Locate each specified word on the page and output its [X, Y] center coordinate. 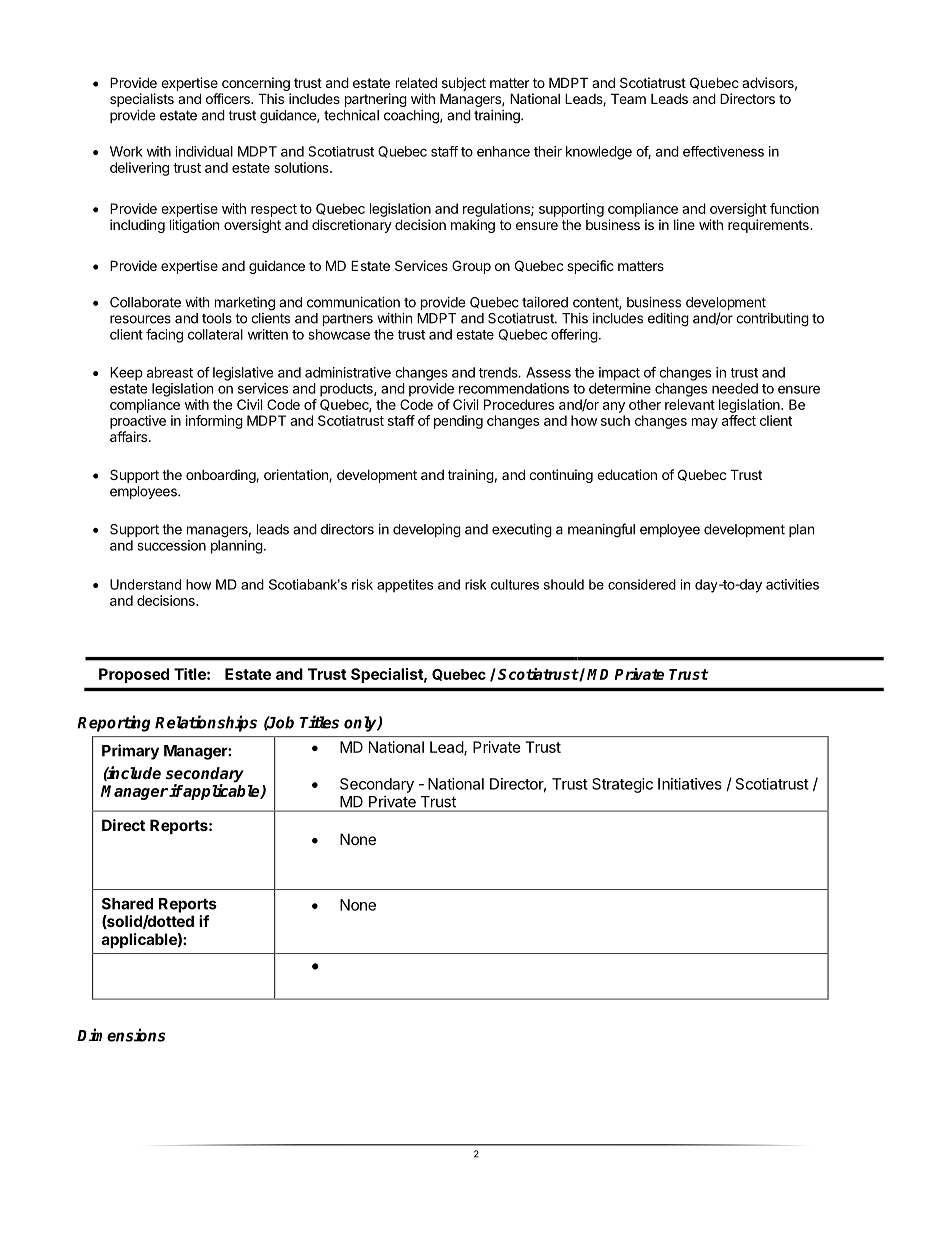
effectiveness [723, 151]
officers [229, 98]
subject [464, 84]
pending [458, 422]
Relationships [206, 723]
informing [214, 422]
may [705, 423]
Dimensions [121, 1035]
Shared [127, 904]
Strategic [622, 785]
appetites [405, 586]
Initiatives [690, 784]
